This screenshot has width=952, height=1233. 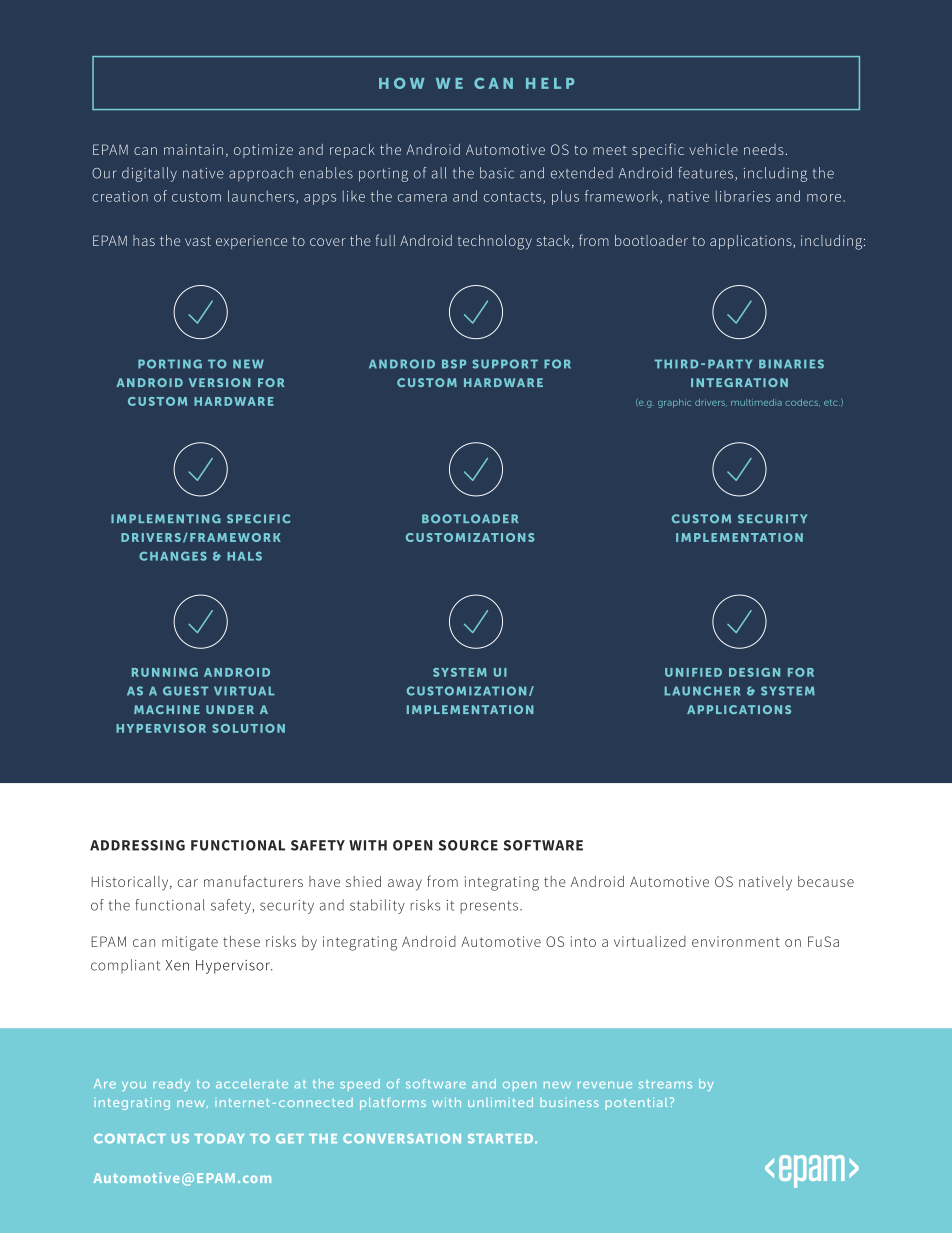 I want to click on TODAY, so click(x=220, y=1139).
